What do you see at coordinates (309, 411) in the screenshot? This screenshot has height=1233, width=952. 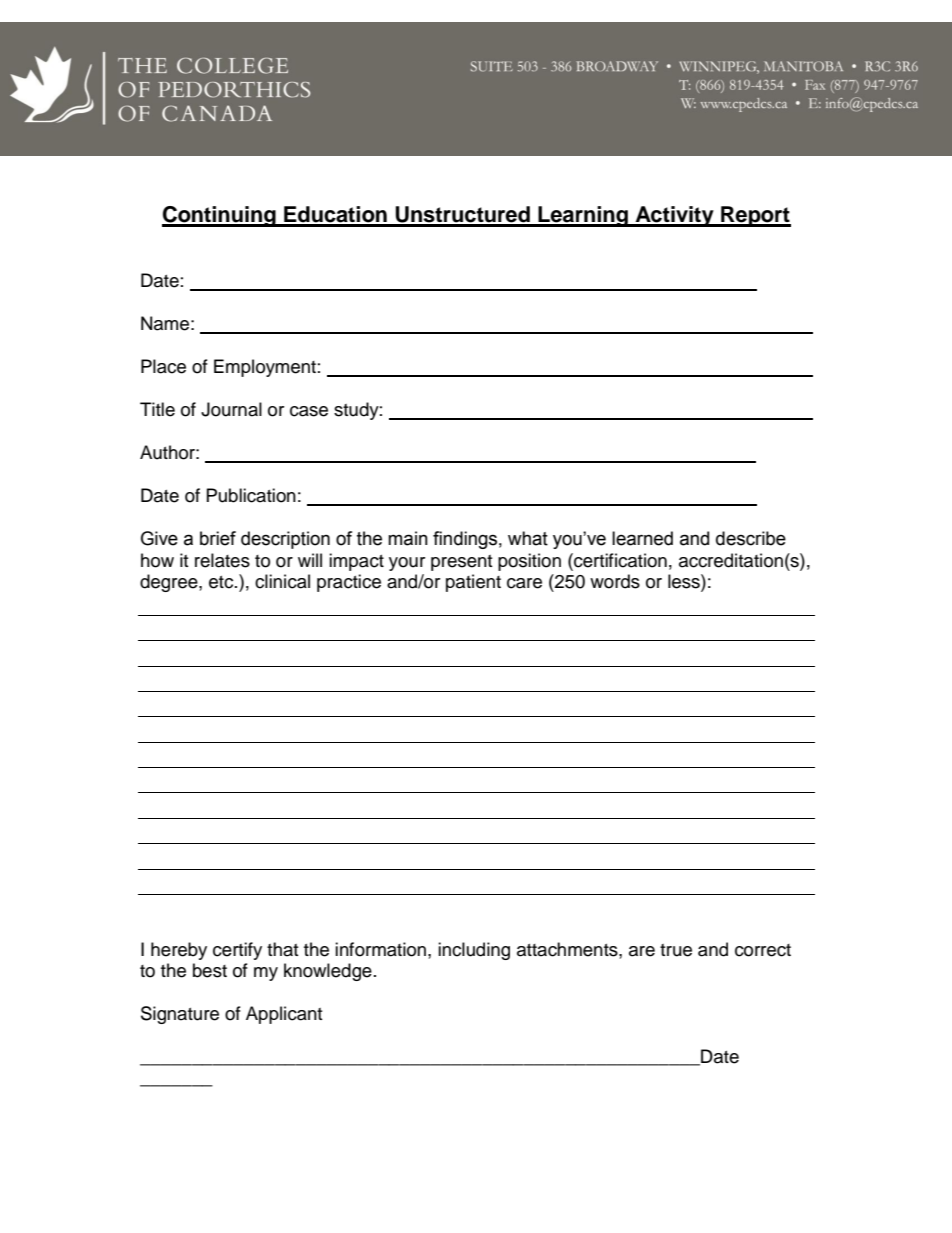 I see `case` at bounding box center [309, 411].
